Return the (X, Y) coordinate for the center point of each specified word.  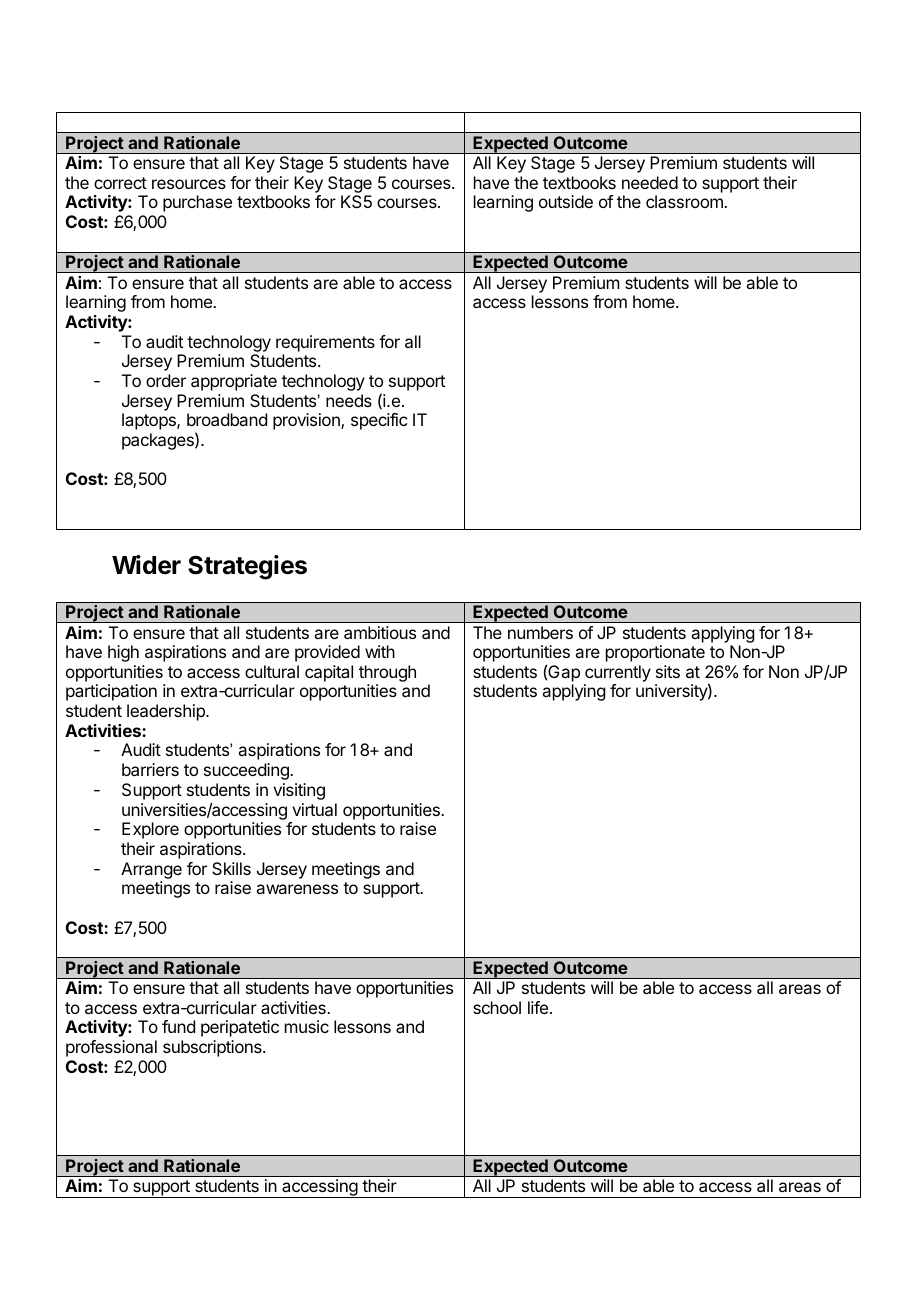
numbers (540, 632)
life (538, 1007)
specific (379, 421)
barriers (150, 769)
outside (566, 201)
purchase (197, 203)
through (387, 675)
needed (650, 182)
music (307, 1026)
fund (178, 1026)
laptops (150, 421)
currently (617, 675)
